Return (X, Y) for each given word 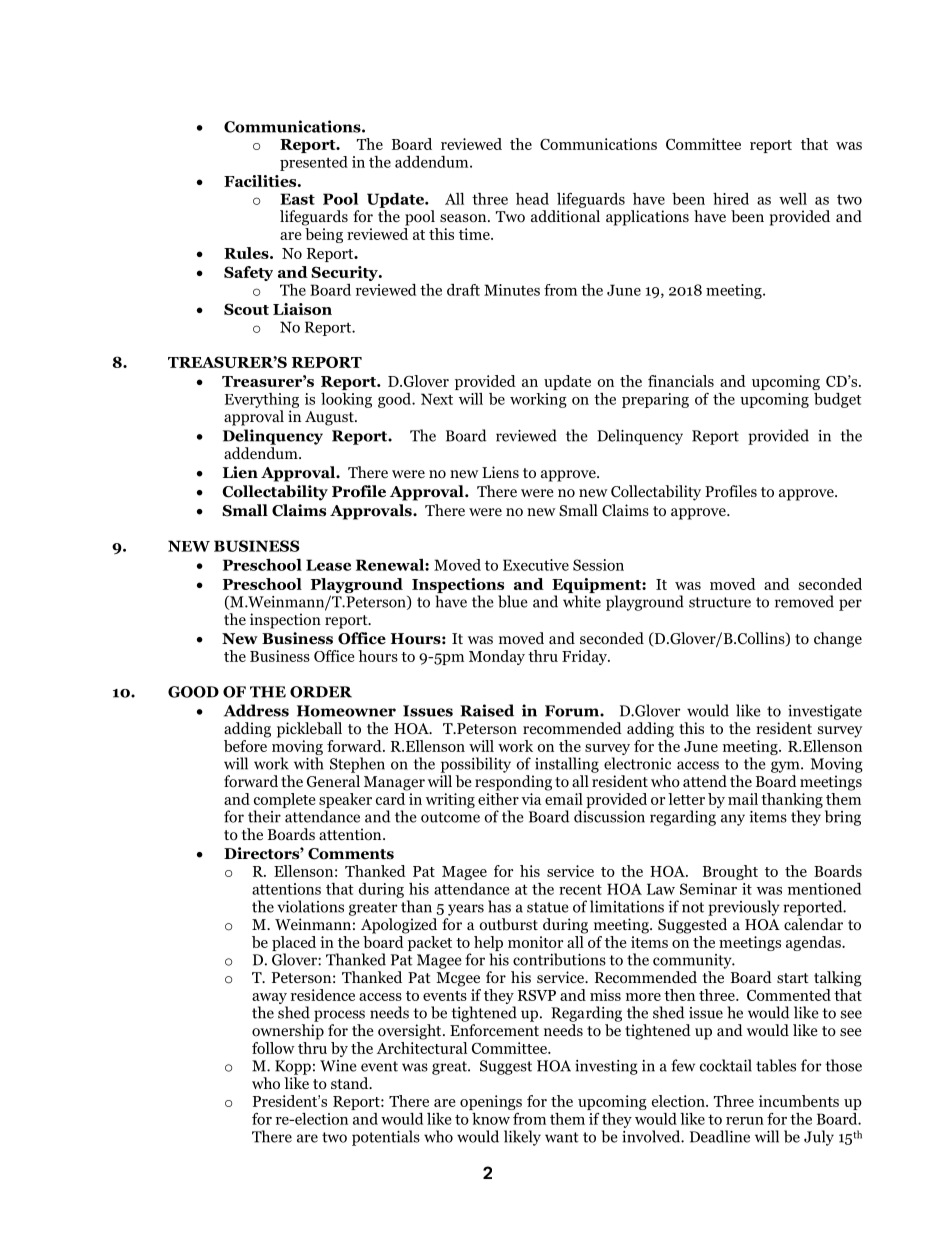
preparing (655, 400)
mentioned (824, 889)
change (838, 640)
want (562, 1137)
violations (310, 906)
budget (837, 400)
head (532, 199)
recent (580, 889)
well (793, 199)
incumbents (799, 1101)
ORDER (321, 692)
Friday (585, 657)
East (297, 199)
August (330, 418)
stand (351, 1083)
